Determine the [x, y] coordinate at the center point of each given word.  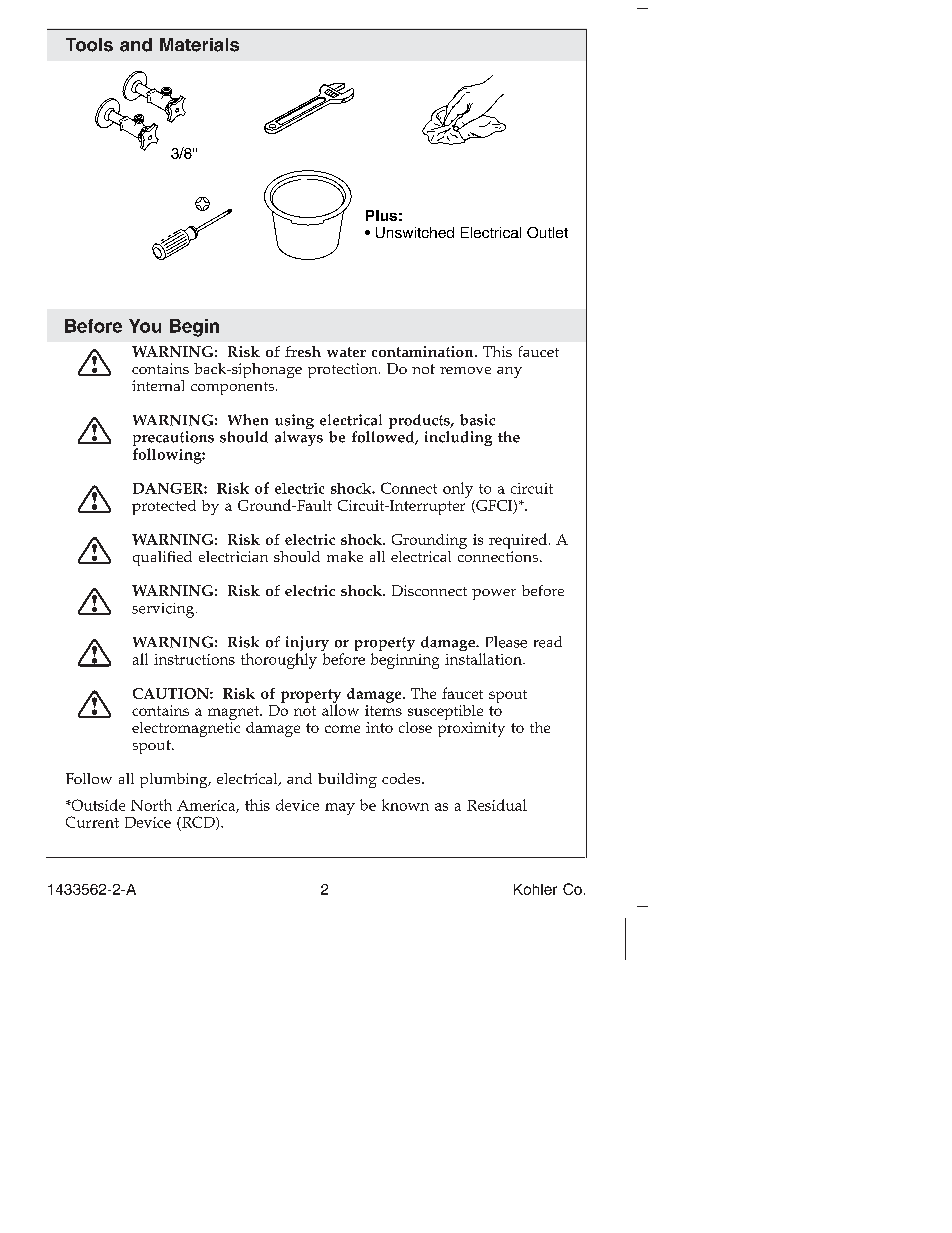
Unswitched [415, 232]
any [509, 372]
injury [307, 645]
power [494, 594]
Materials [199, 45]
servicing [164, 610]
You [145, 326]
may [340, 809]
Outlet [547, 232]
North [151, 805]
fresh [303, 351]
